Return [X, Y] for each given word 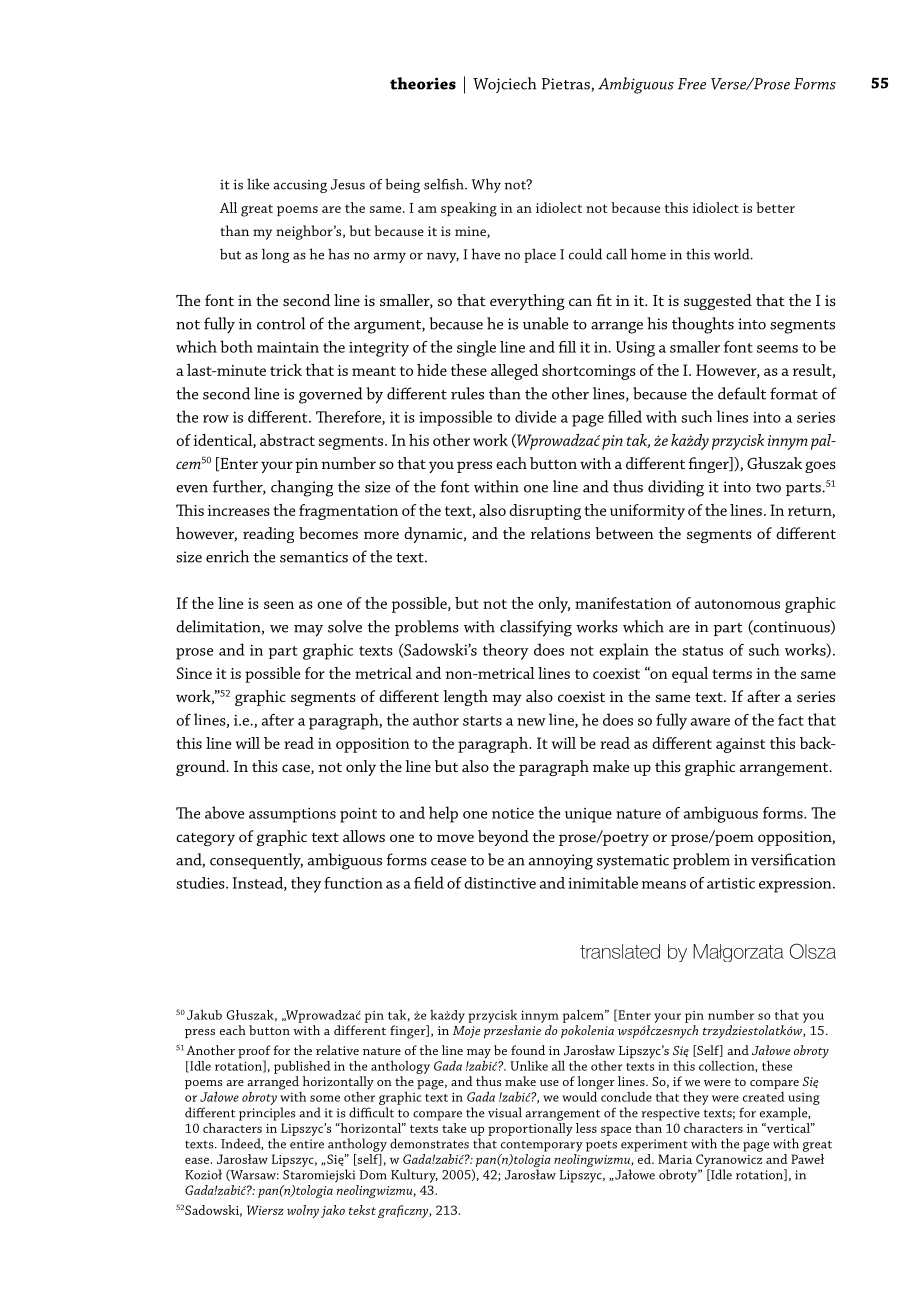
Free [692, 84]
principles [267, 1114]
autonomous [737, 604]
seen [279, 605]
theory [505, 651]
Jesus [348, 184]
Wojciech [505, 85]
